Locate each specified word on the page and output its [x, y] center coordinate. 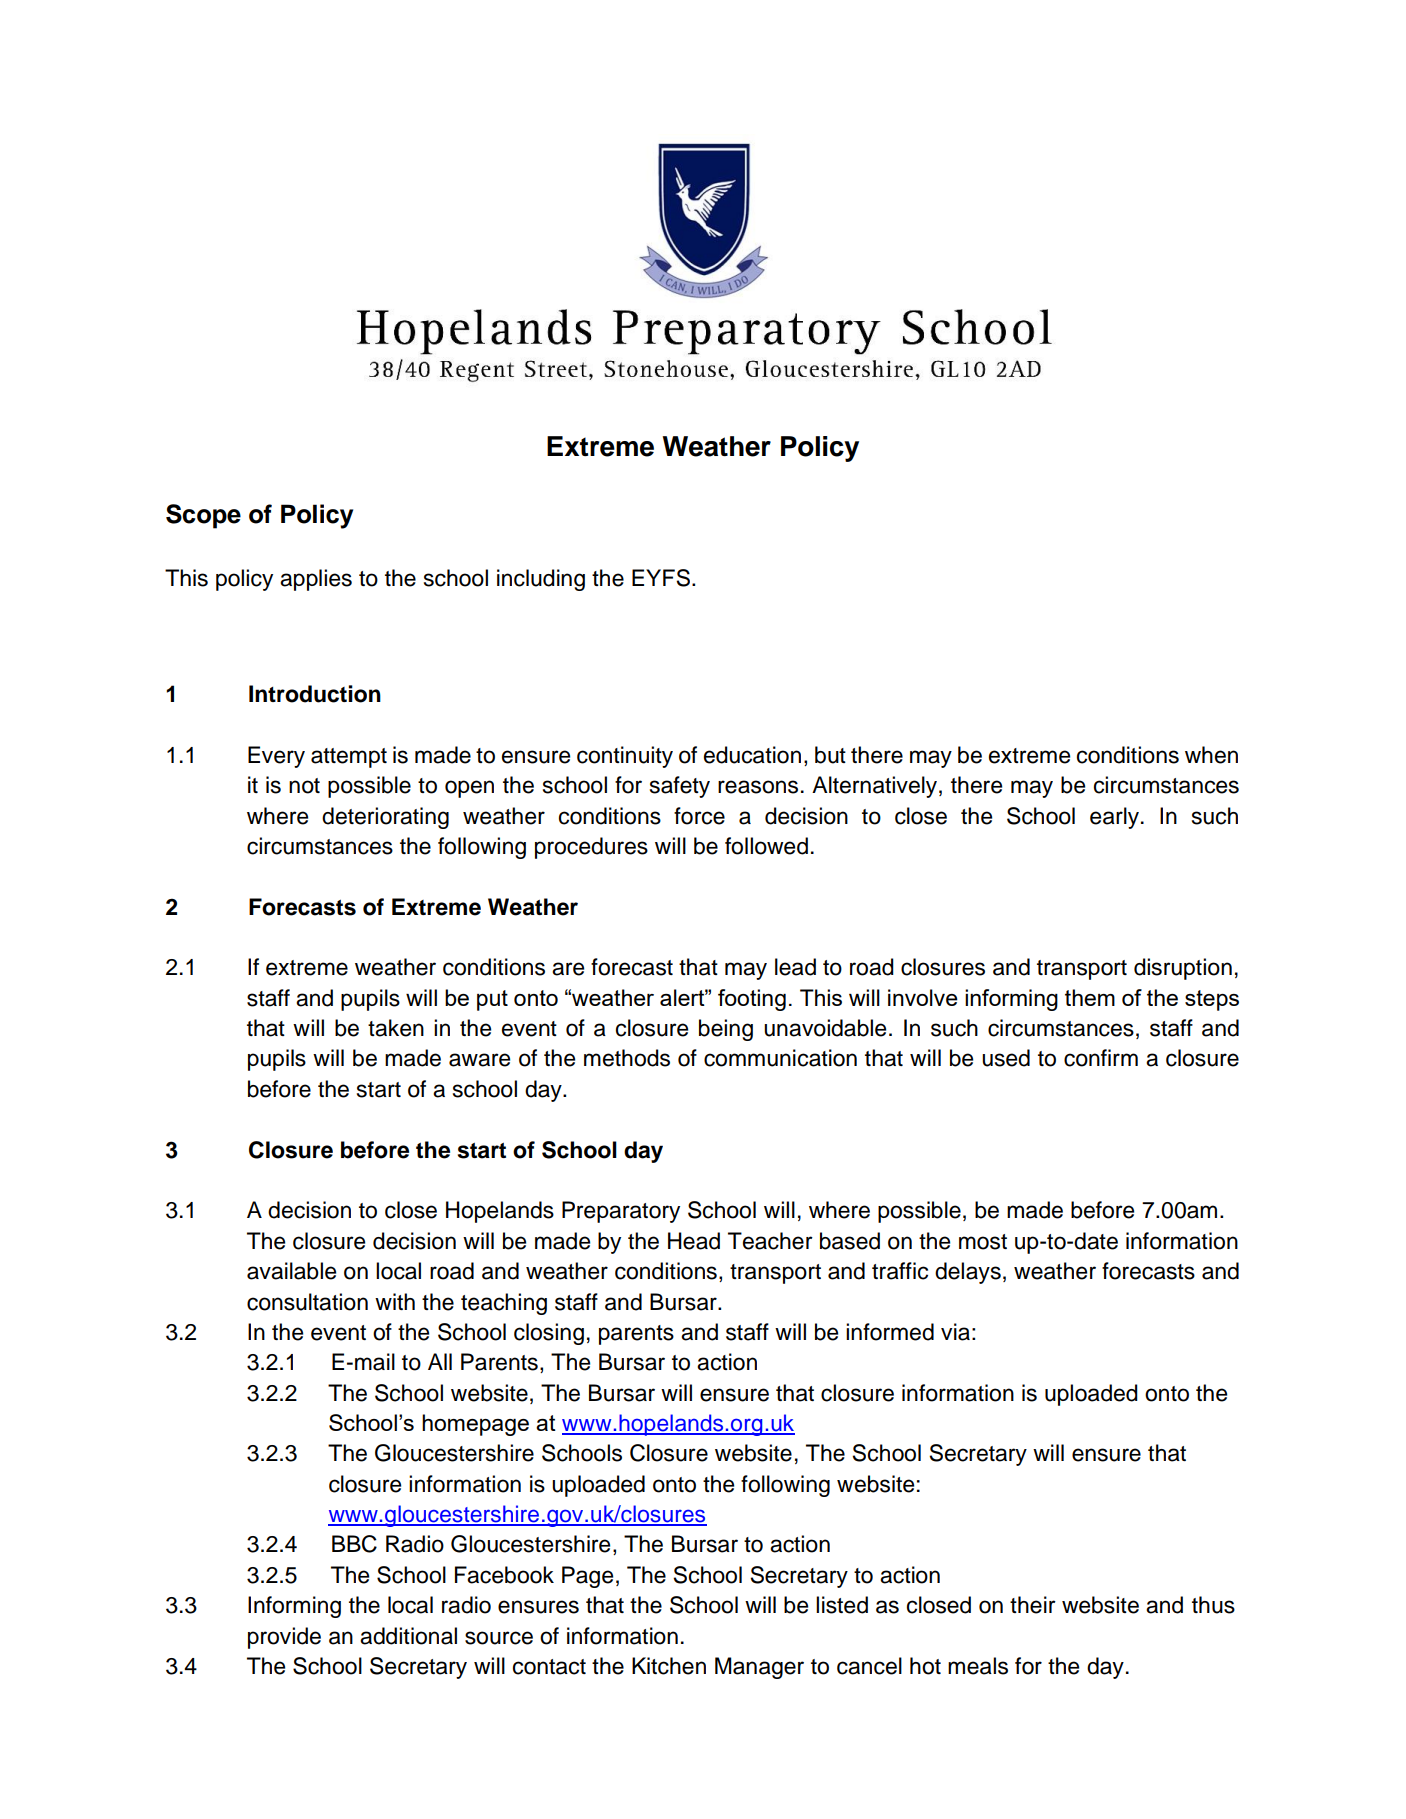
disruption [1183, 969]
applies [316, 580]
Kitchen [669, 1666]
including [541, 580]
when [1211, 755]
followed [766, 846]
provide [284, 1638]
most [983, 1242]
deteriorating [385, 818]
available [291, 1271]
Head [694, 1241]
